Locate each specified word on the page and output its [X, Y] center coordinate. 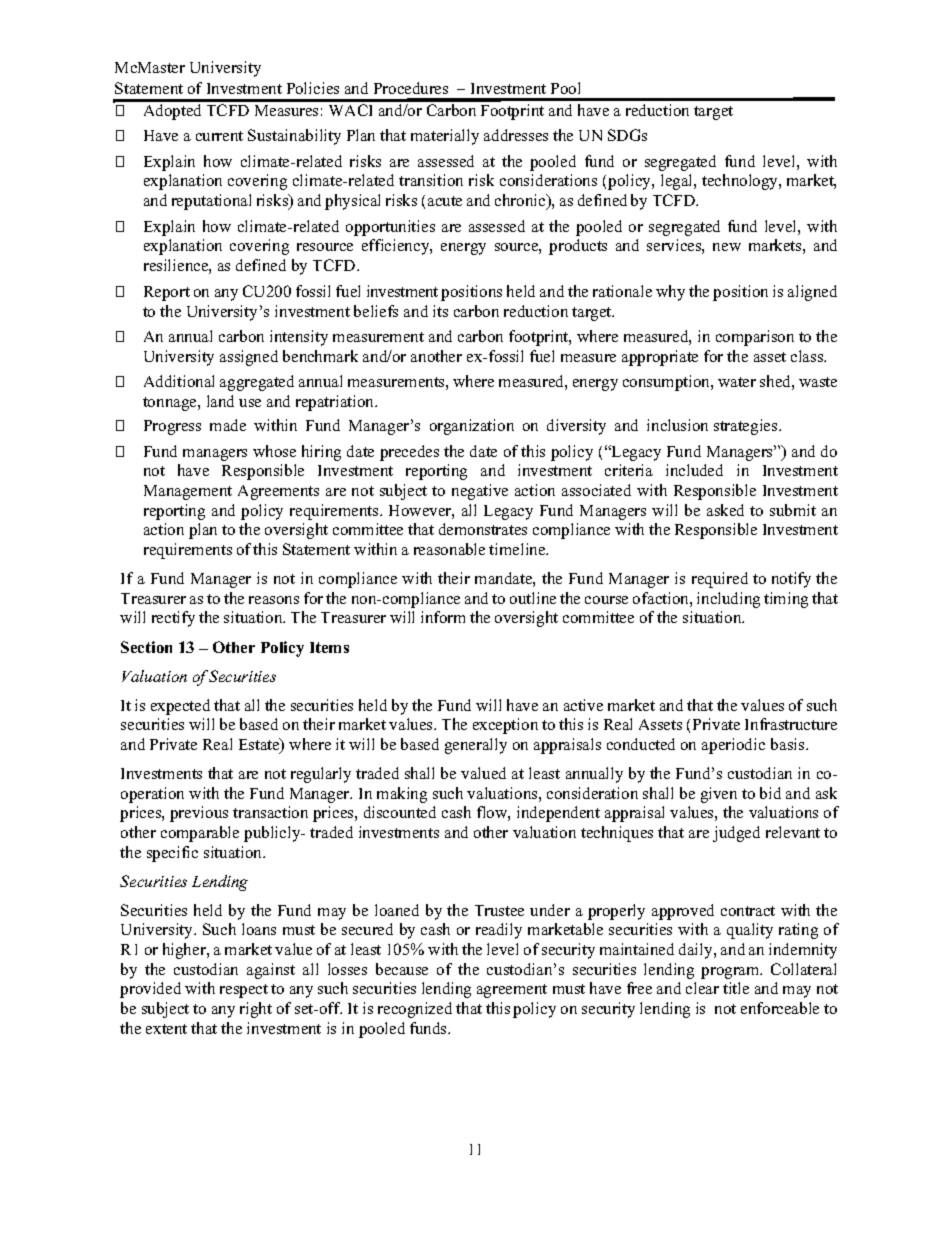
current [219, 136]
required [720, 580]
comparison [755, 338]
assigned [249, 358]
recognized [415, 1010]
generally [476, 746]
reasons [274, 600]
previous [199, 814]
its [440, 311]
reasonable [449, 549]
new [727, 247]
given [719, 795]
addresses [516, 135]
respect [244, 991]
